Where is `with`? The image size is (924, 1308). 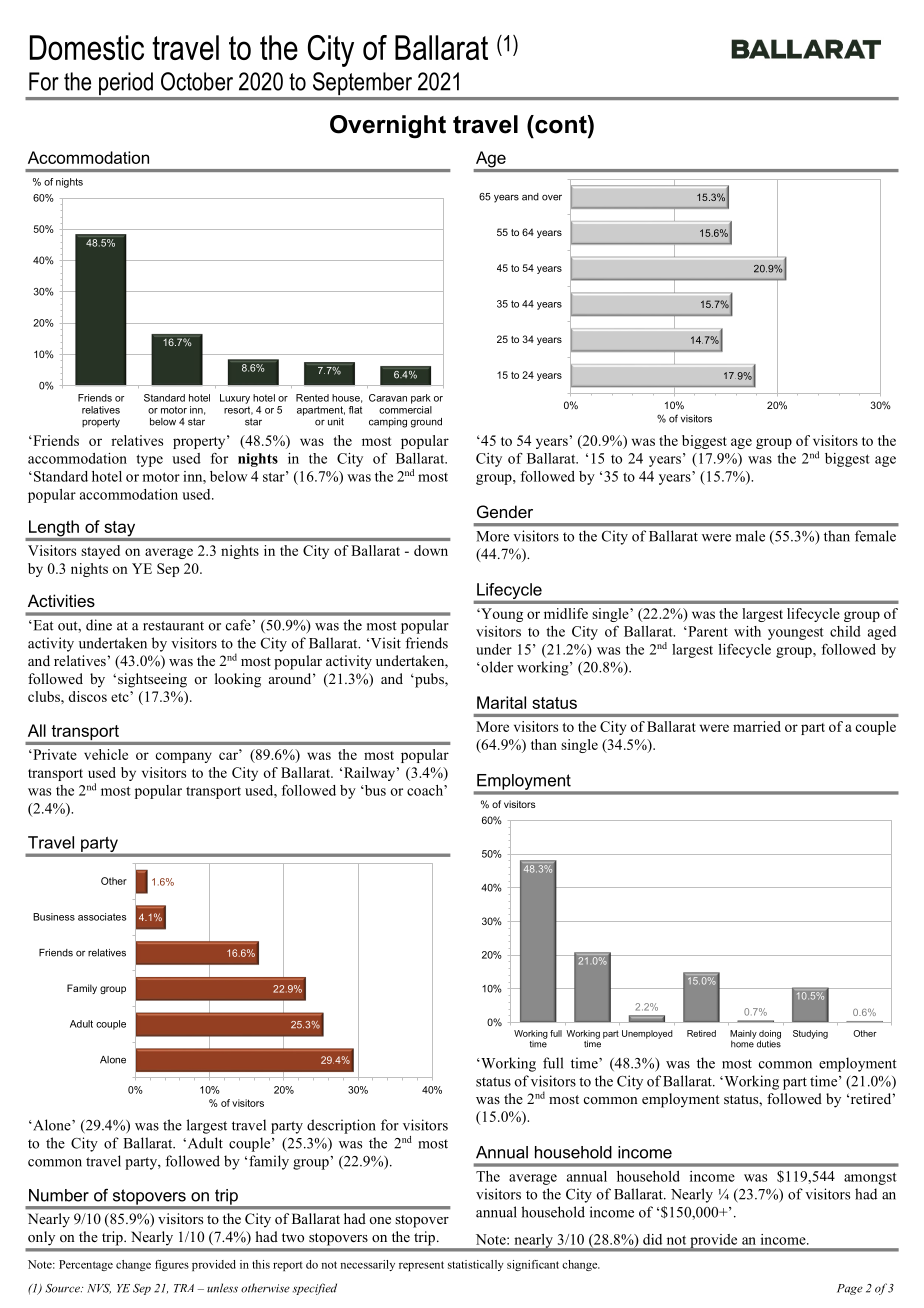 with is located at coordinates (747, 631).
